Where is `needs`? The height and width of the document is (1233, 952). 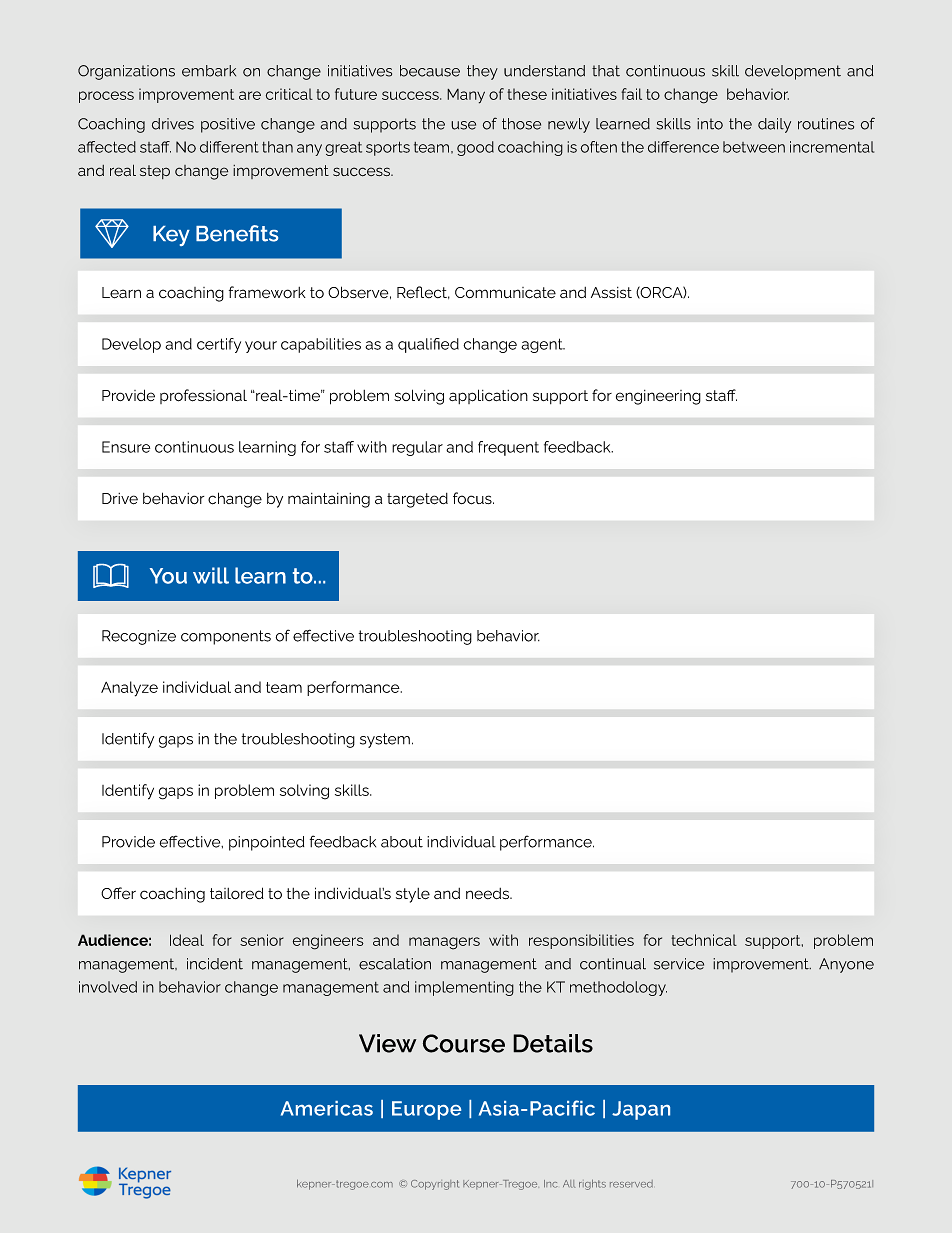 needs is located at coordinates (488, 894).
